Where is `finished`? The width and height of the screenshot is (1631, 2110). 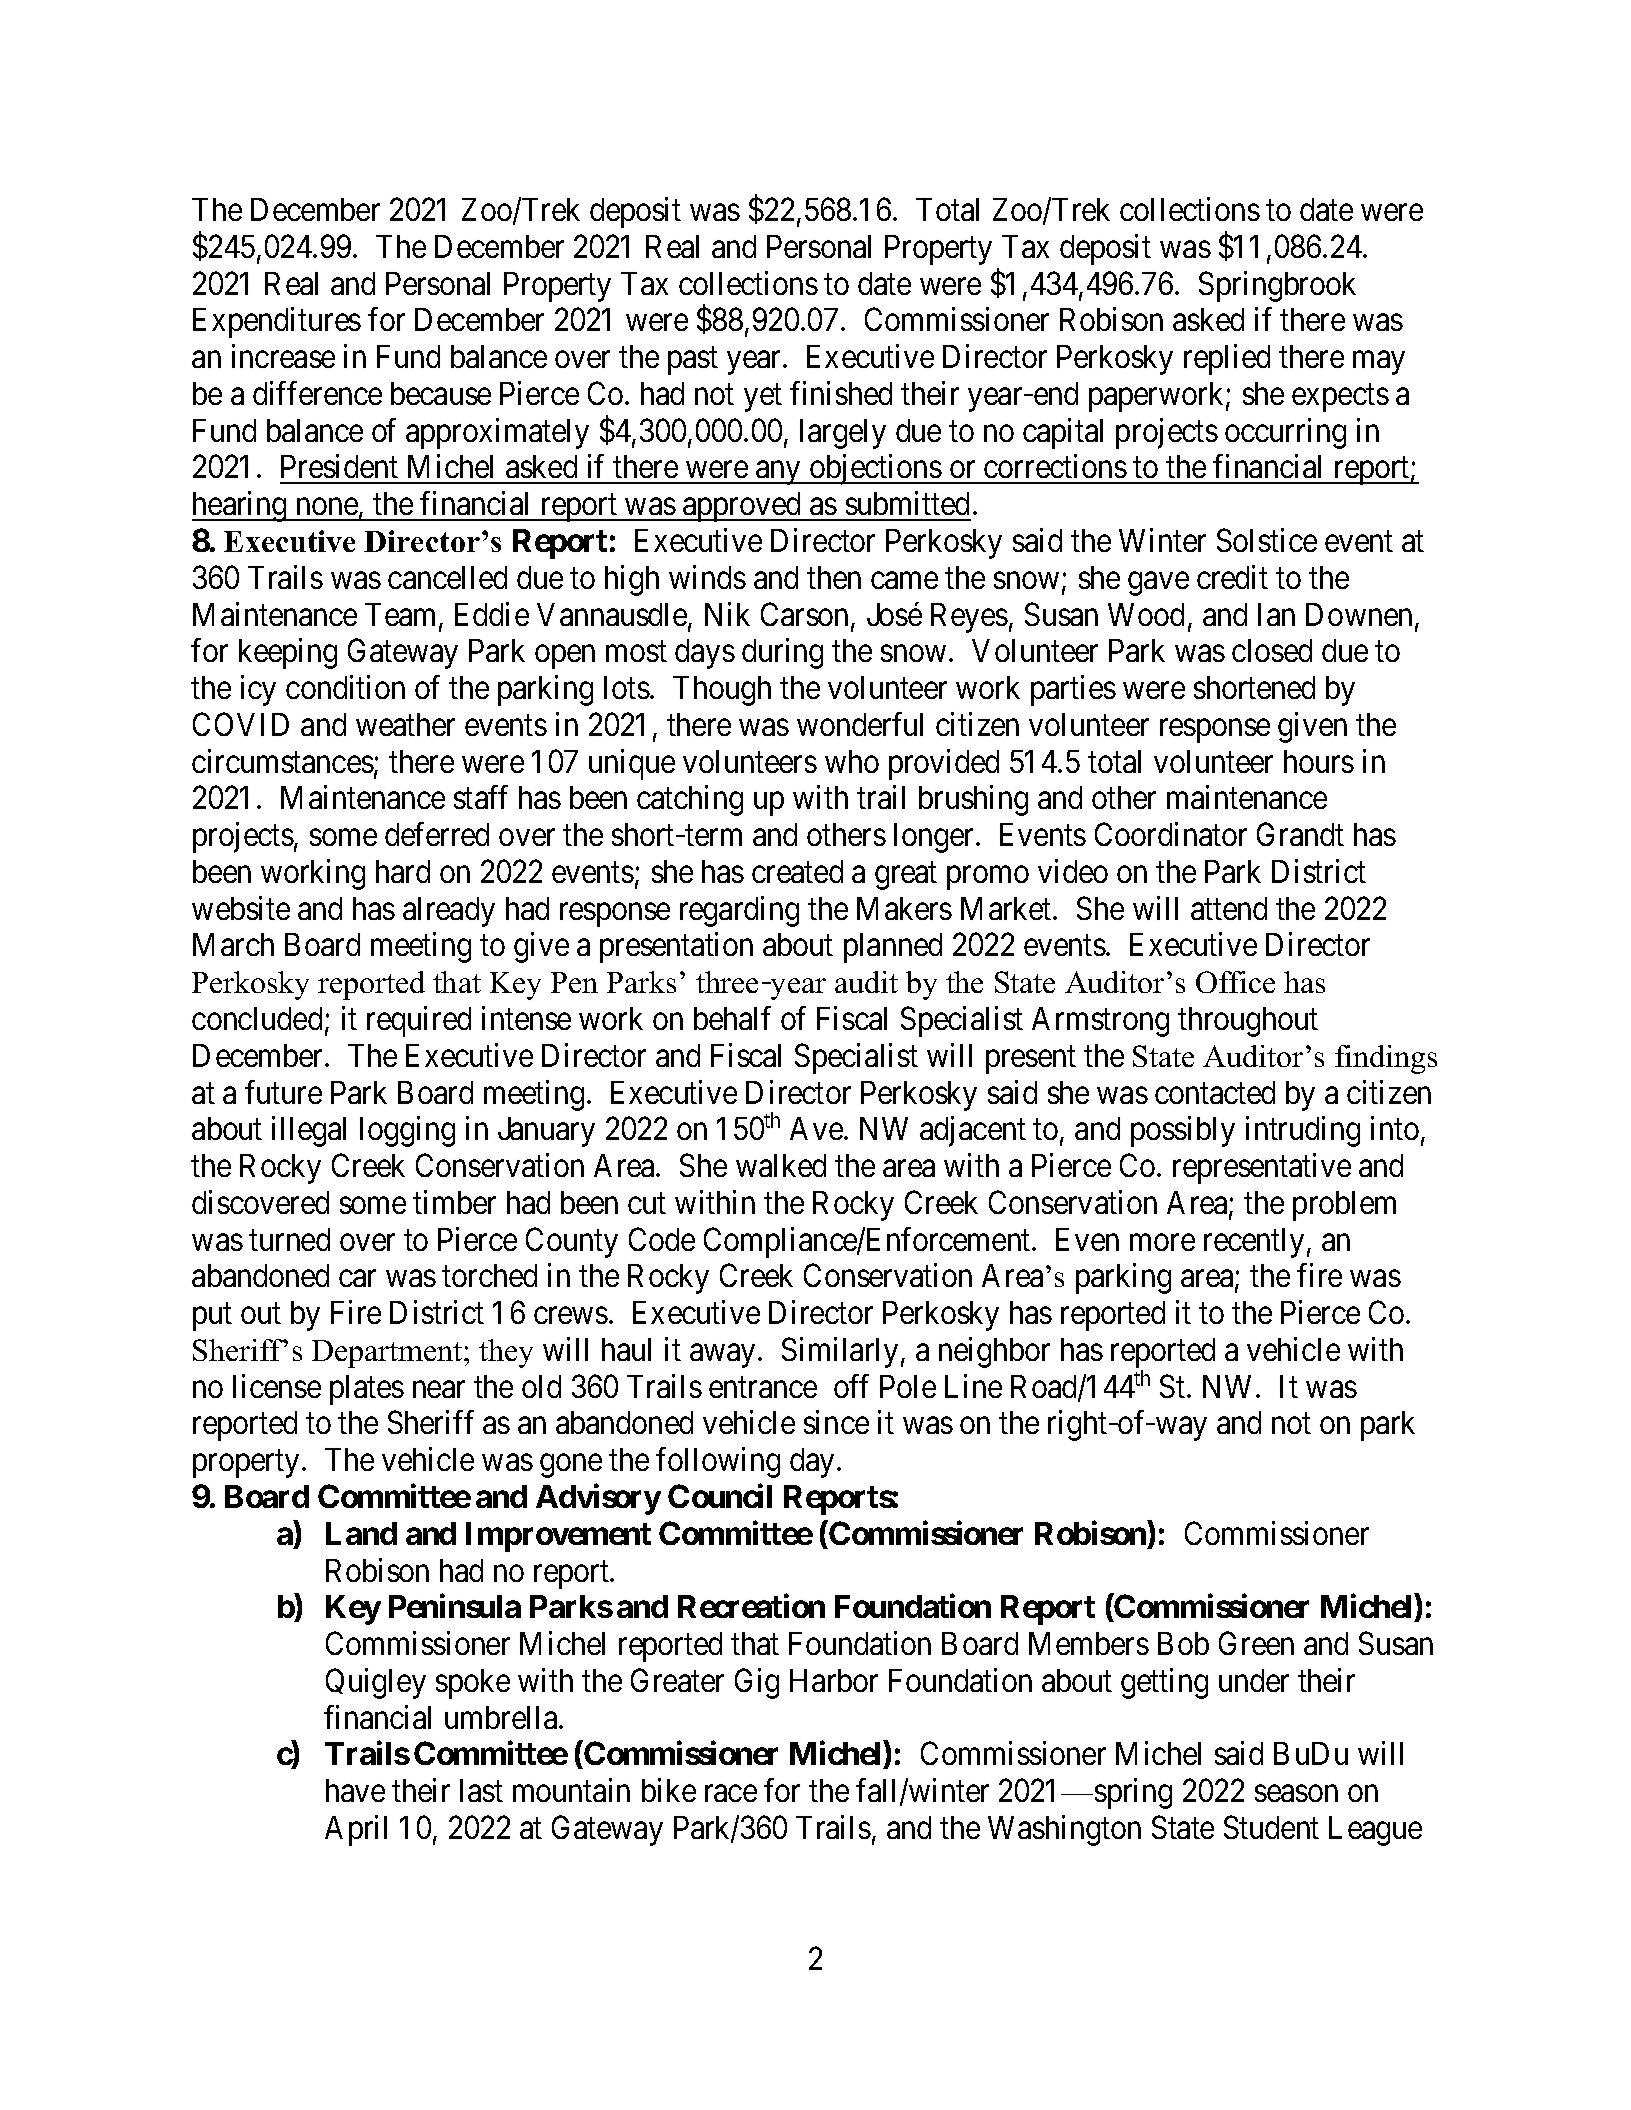 finished is located at coordinates (841, 393).
